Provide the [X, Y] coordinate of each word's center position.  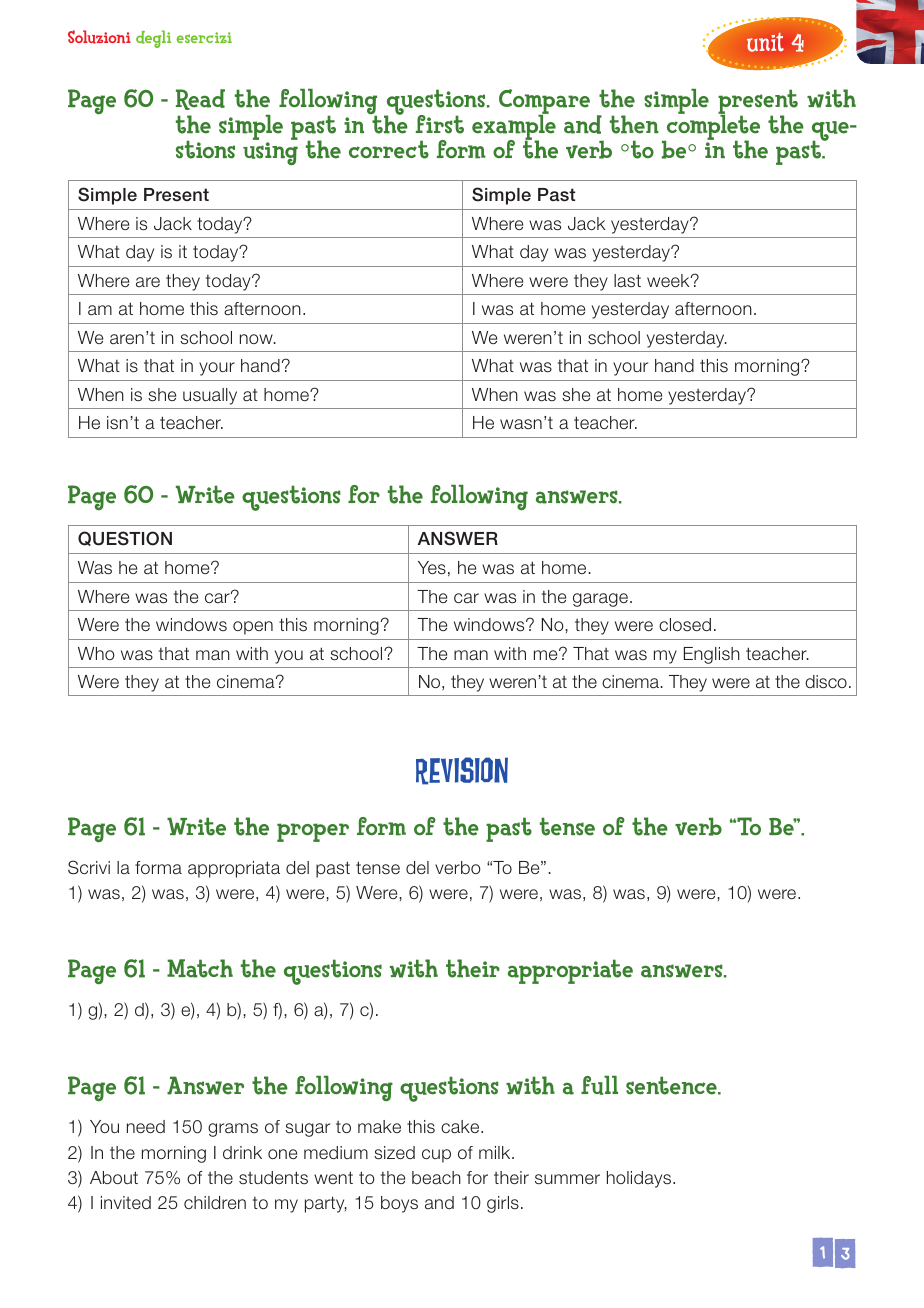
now [257, 339]
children [215, 1202]
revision [462, 771]
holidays [640, 1179]
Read [200, 99]
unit [765, 42]
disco [826, 682]
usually [210, 396]
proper [313, 832]
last [627, 281]
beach [436, 1177]
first [440, 124]
